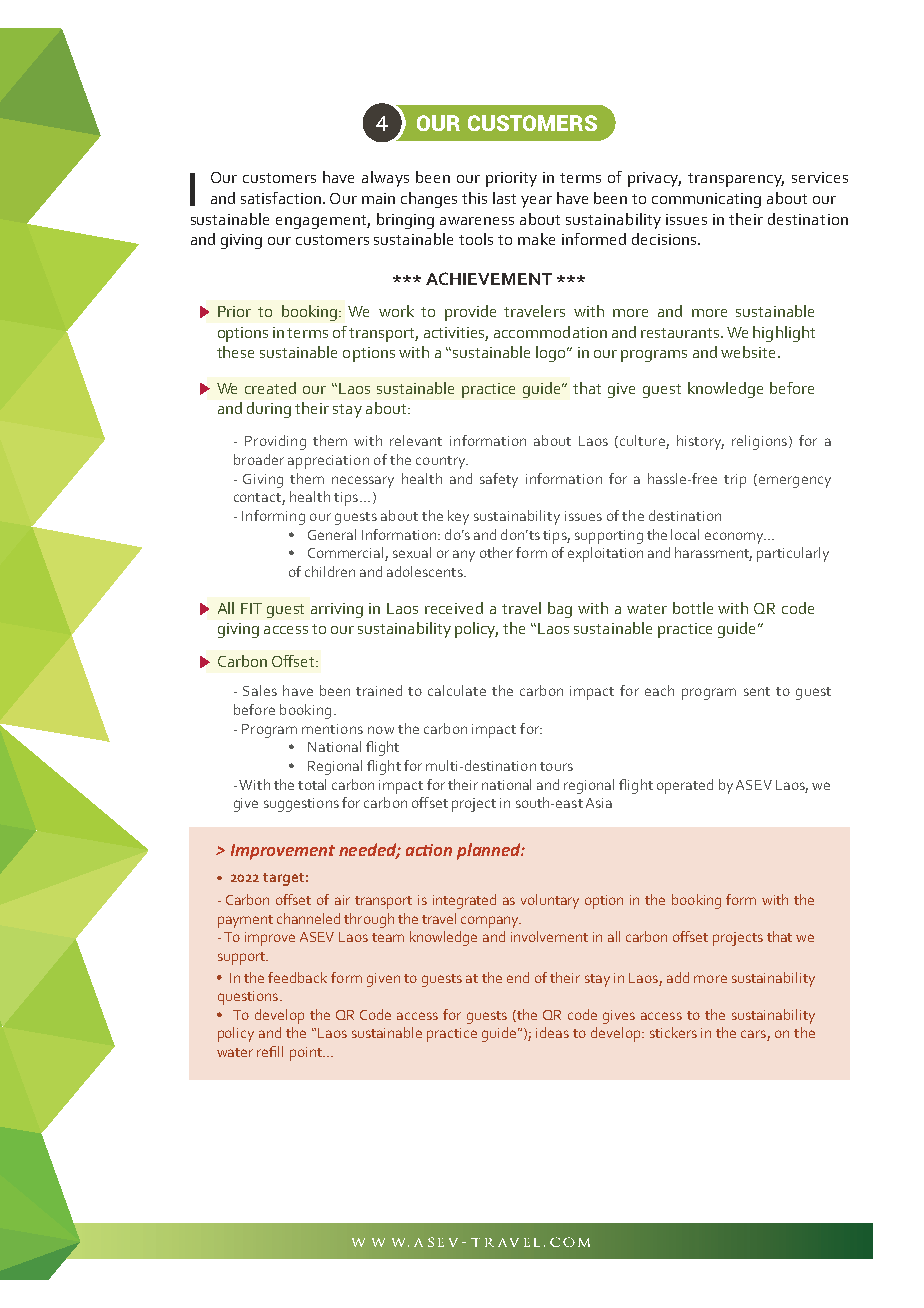  Describe the element at coordinates (499, 480) in the image. I see `safety` at that location.
